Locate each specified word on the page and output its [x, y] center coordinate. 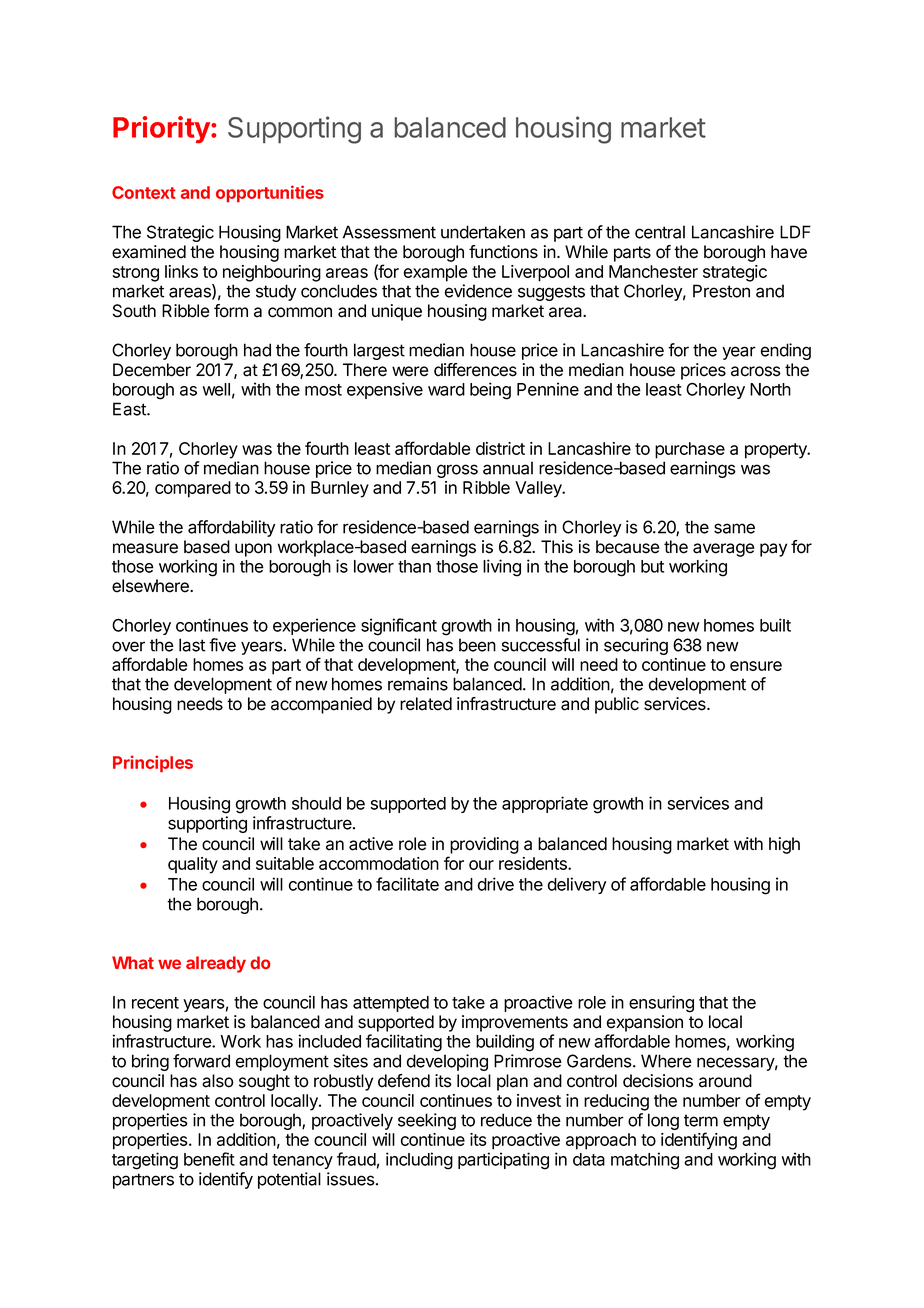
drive [495, 884]
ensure [756, 666]
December [152, 370]
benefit [209, 1159]
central [660, 232]
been [477, 645]
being [490, 391]
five [222, 645]
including [419, 1161]
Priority [162, 129]
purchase [690, 450]
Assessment [389, 232]
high [784, 845]
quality [193, 865]
